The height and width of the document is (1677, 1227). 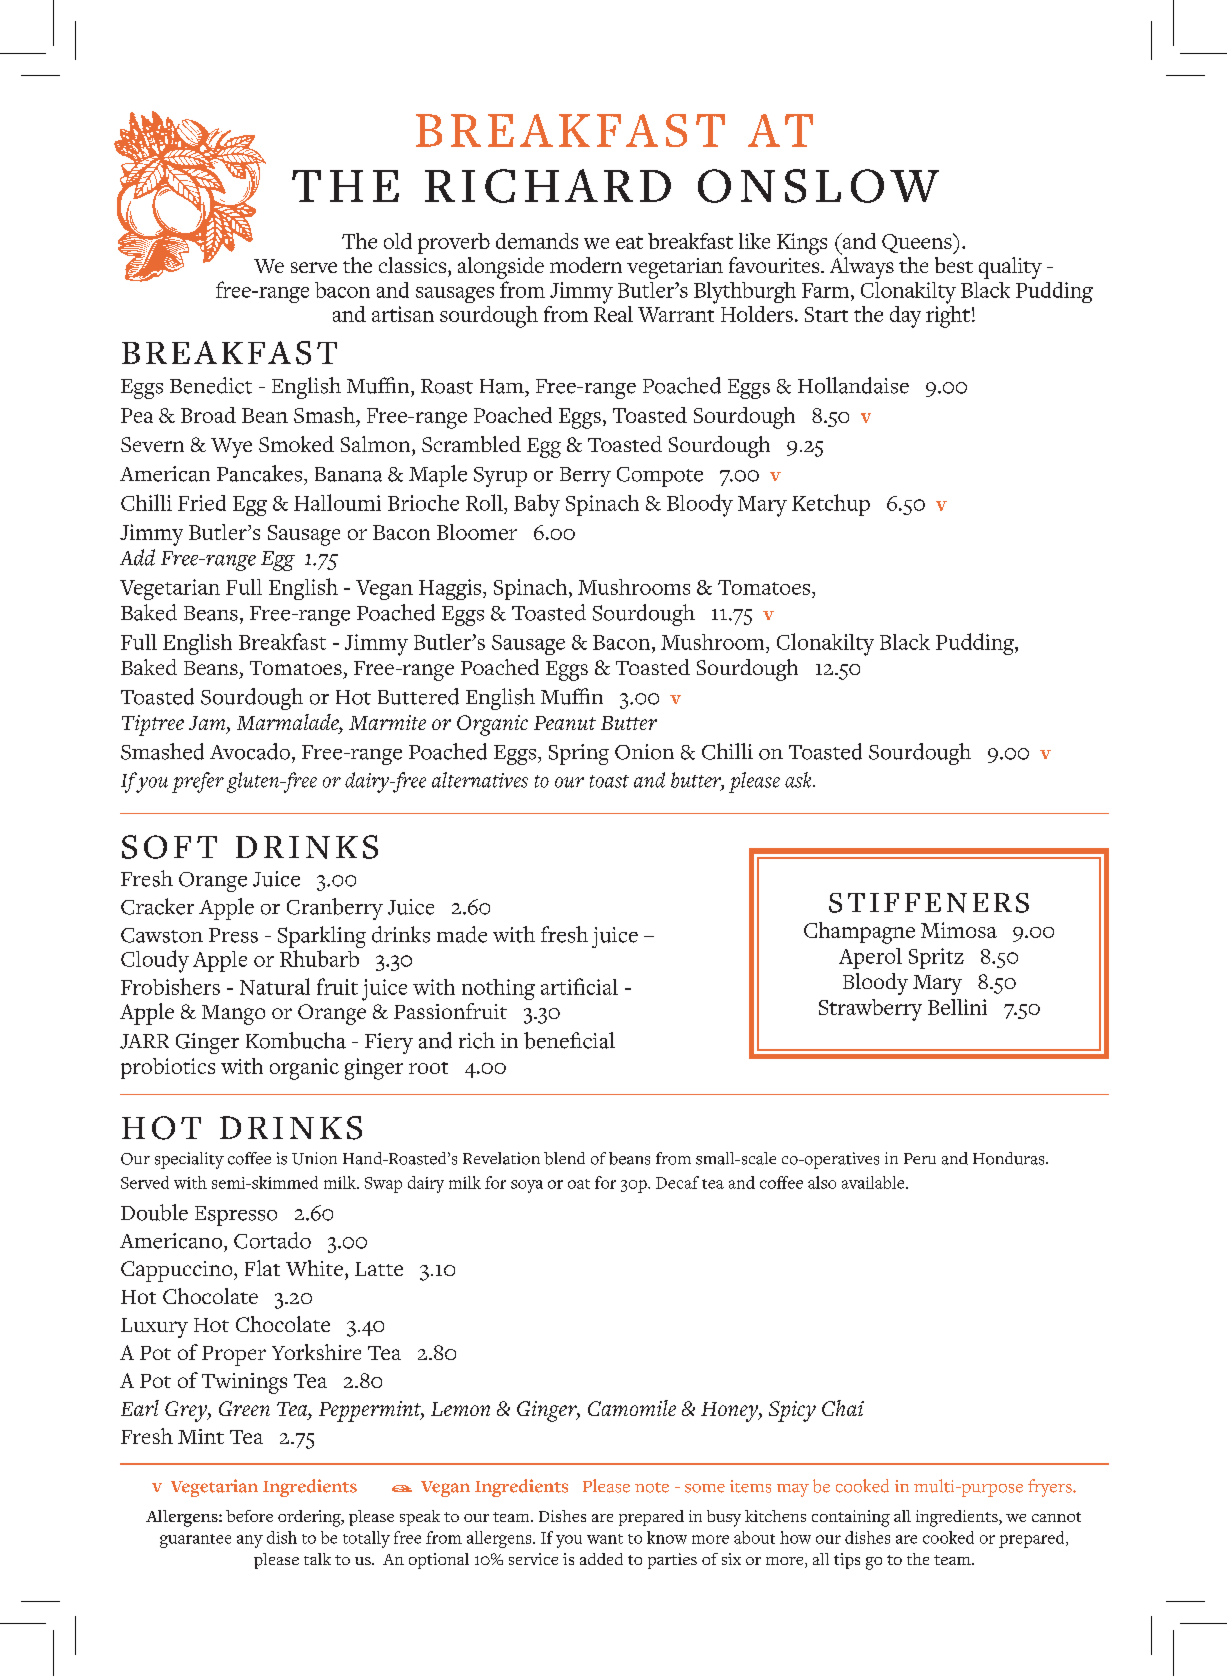 I want to click on best, so click(x=954, y=265).
